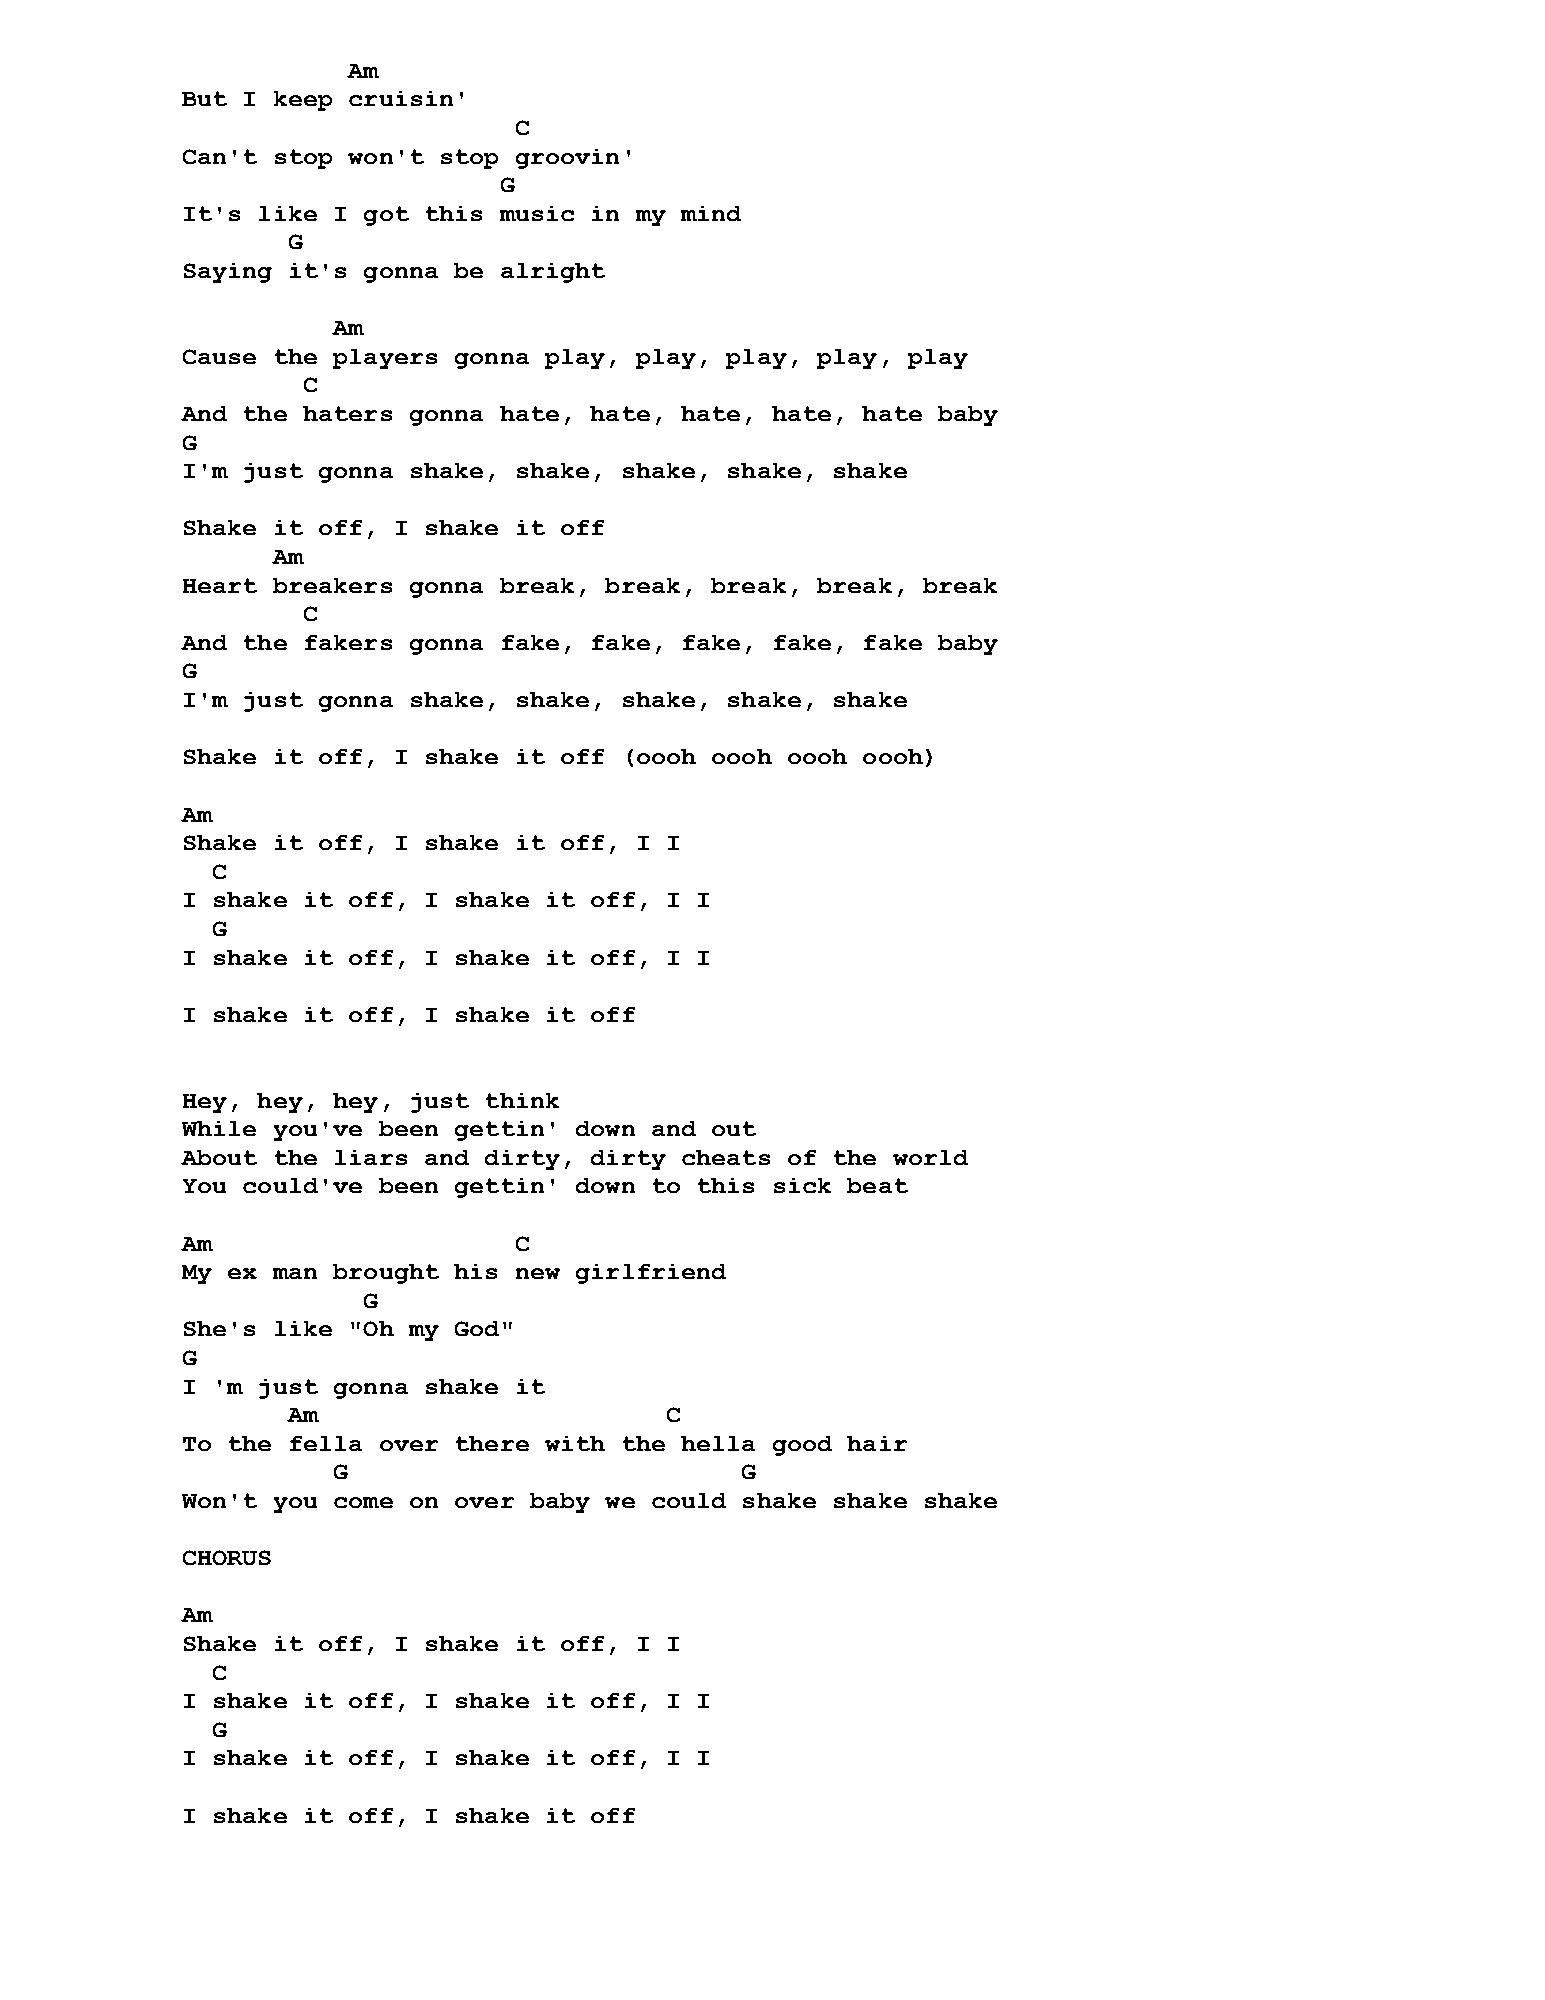  I want to click on Heart, so click(220, 585).
